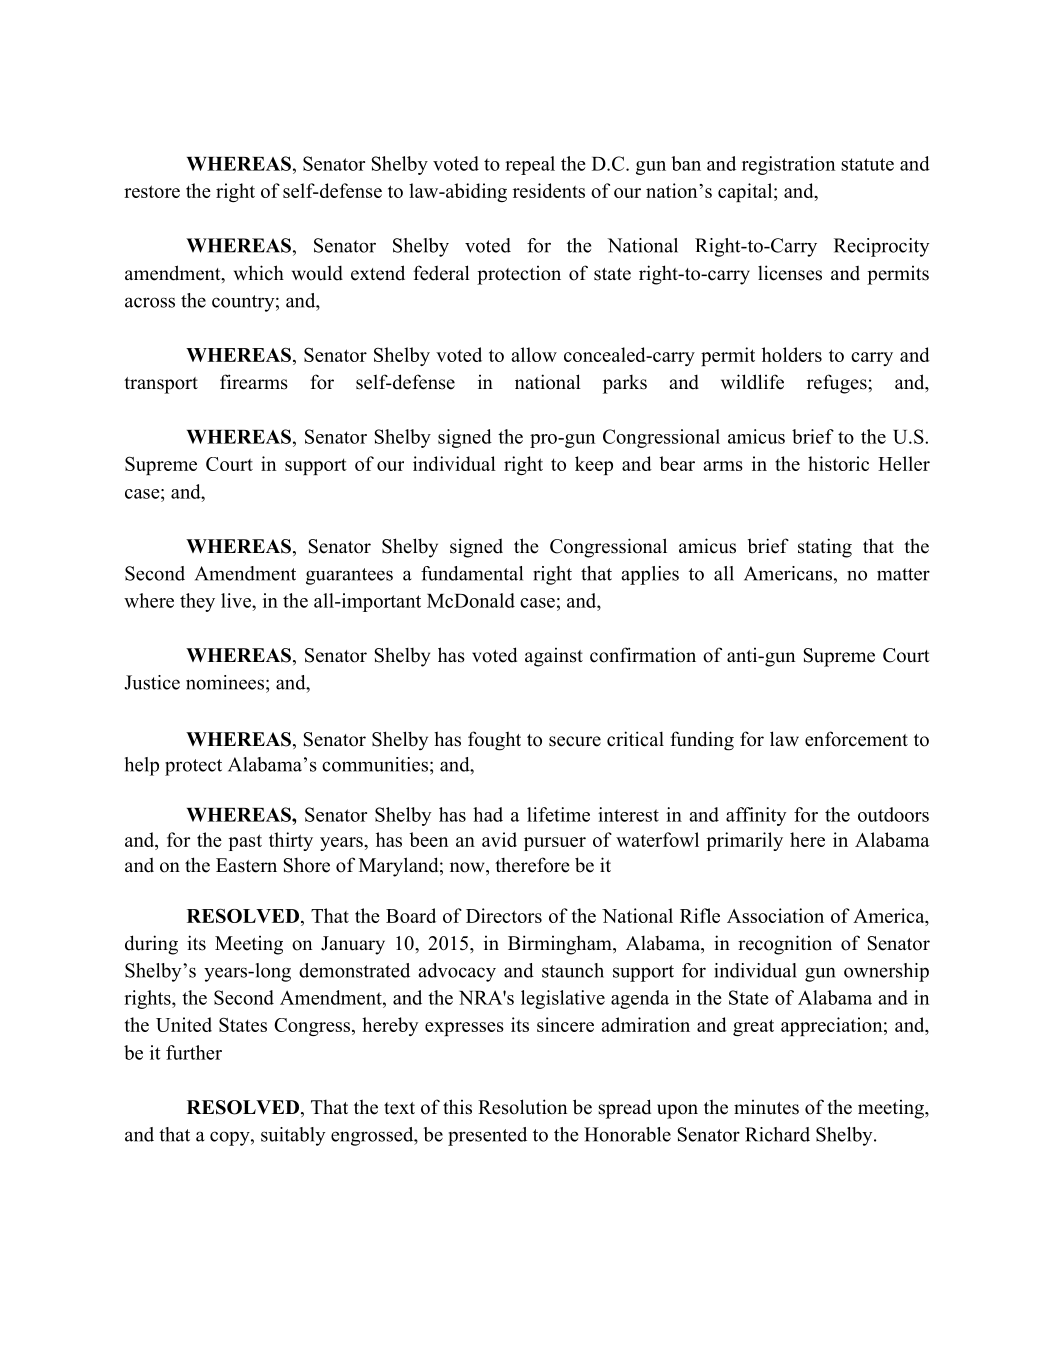  I want to click on allow, so click(534, 354).
